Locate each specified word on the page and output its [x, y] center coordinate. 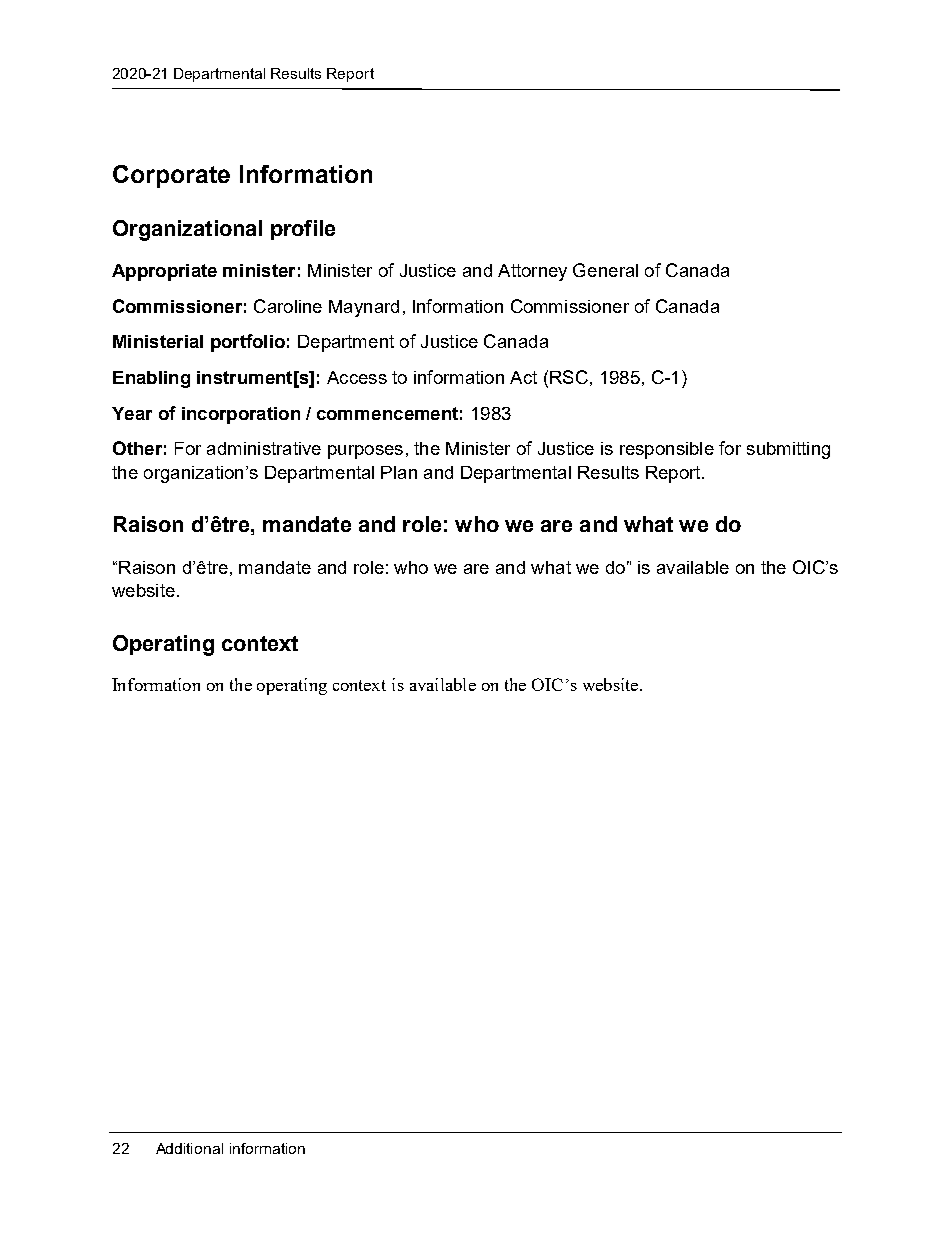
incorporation [241, 415]
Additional [189, 1148]
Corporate [171, 176]
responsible [667, 450]
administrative [264, 448]
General [605, 270]
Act [523, 377]
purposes [365, 452]
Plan [399, 472]
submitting [788, 450]
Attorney [532, 272]
